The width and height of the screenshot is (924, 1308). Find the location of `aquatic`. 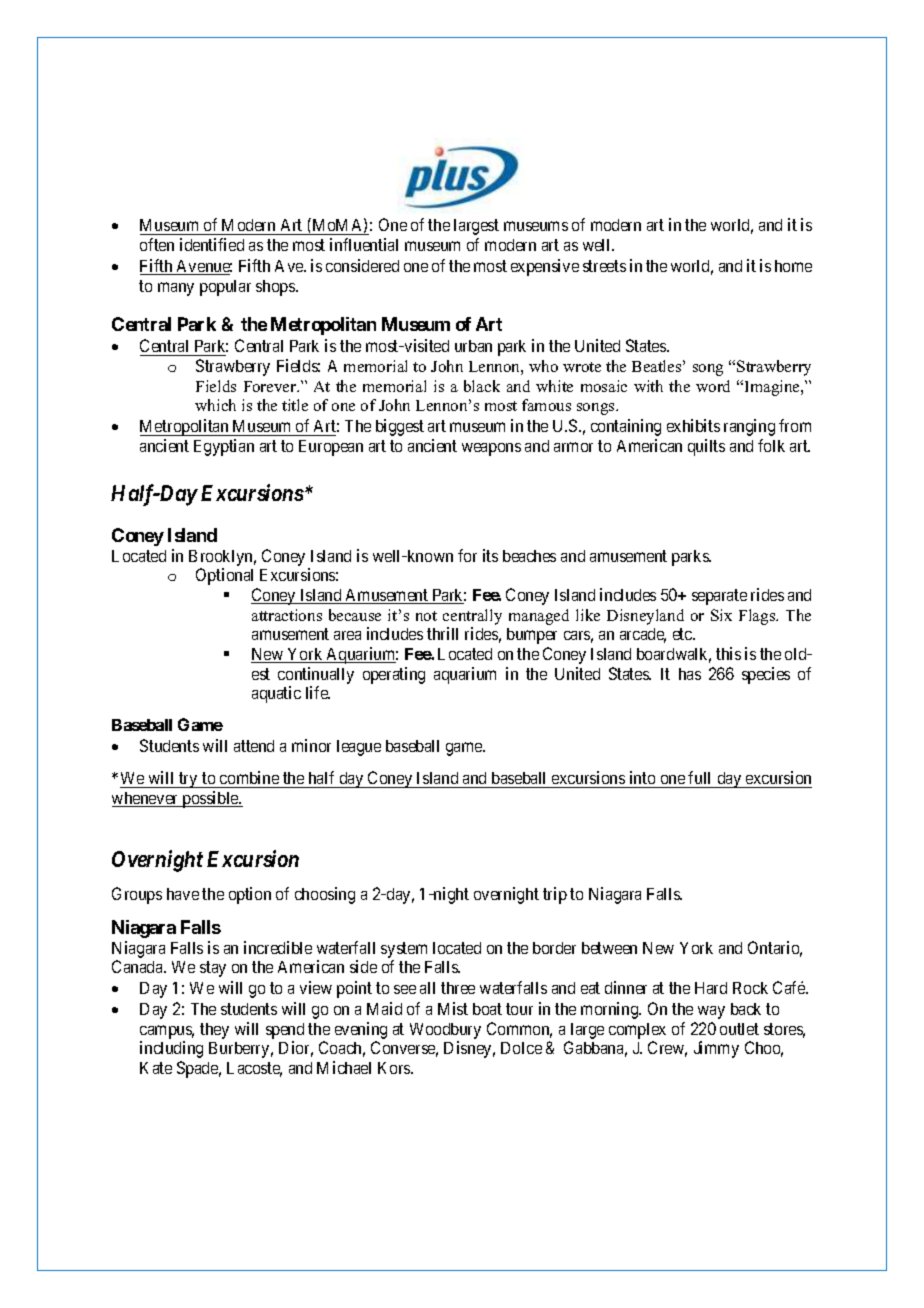

aquatic is located at coordinates (276, 694).
